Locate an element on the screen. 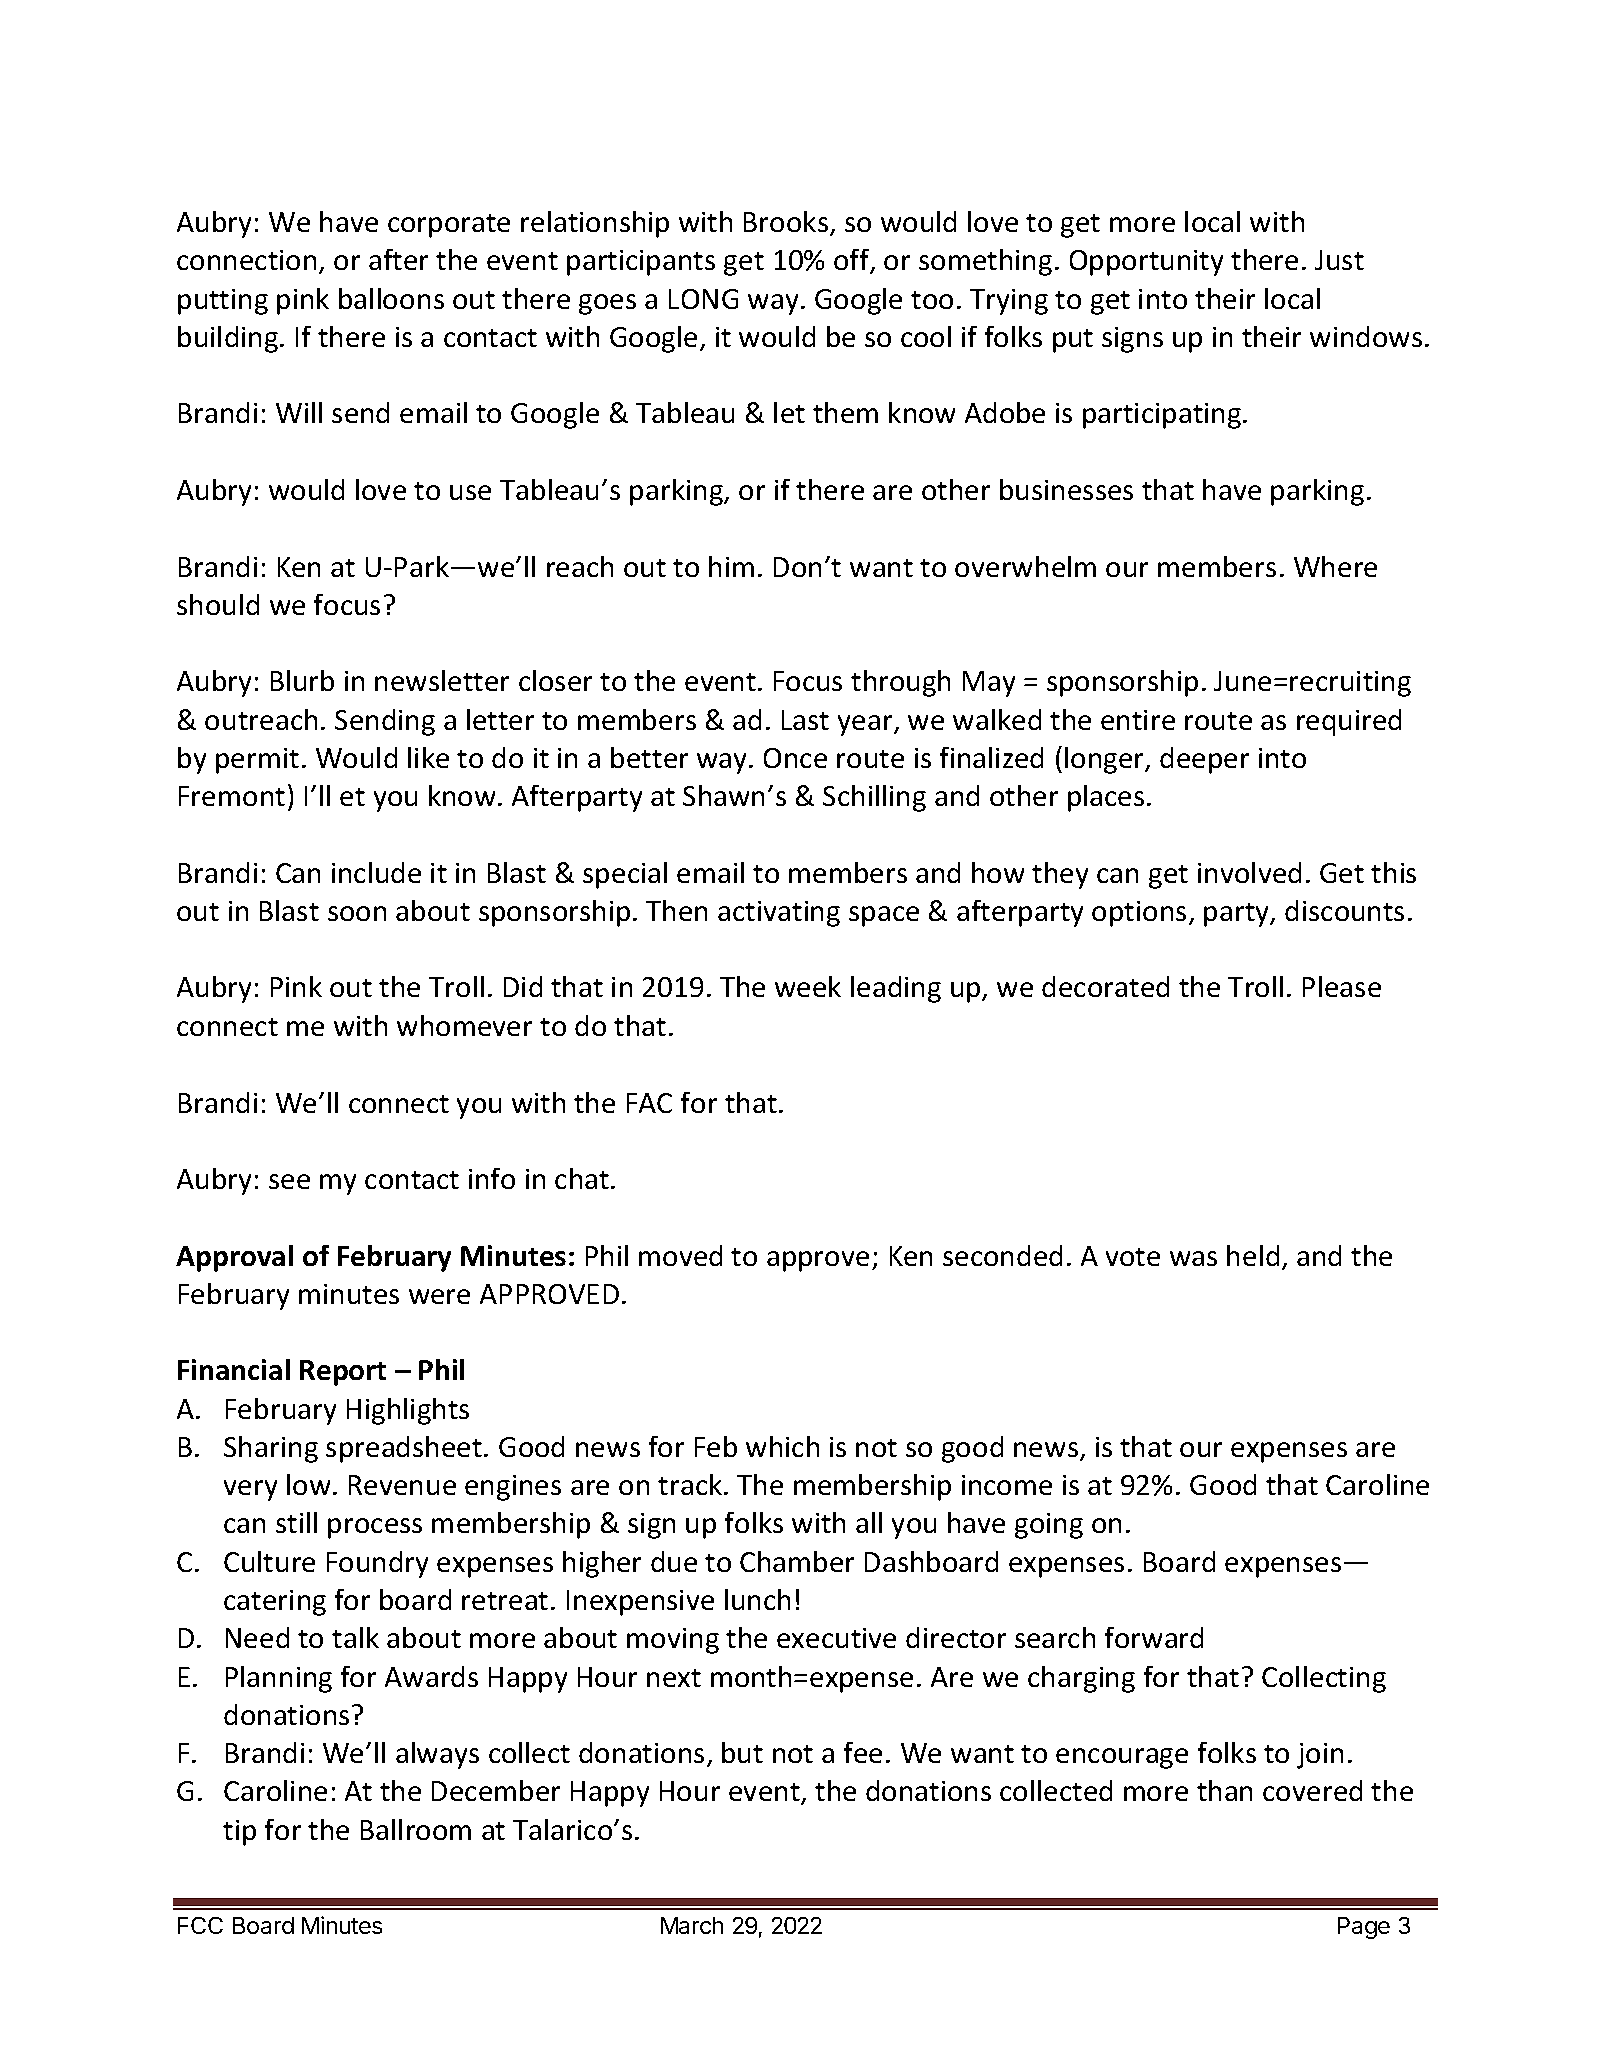 Image resolution: width=1598 pixels, height=2069 pixels. Just is located at coordinates (1339, 260).
